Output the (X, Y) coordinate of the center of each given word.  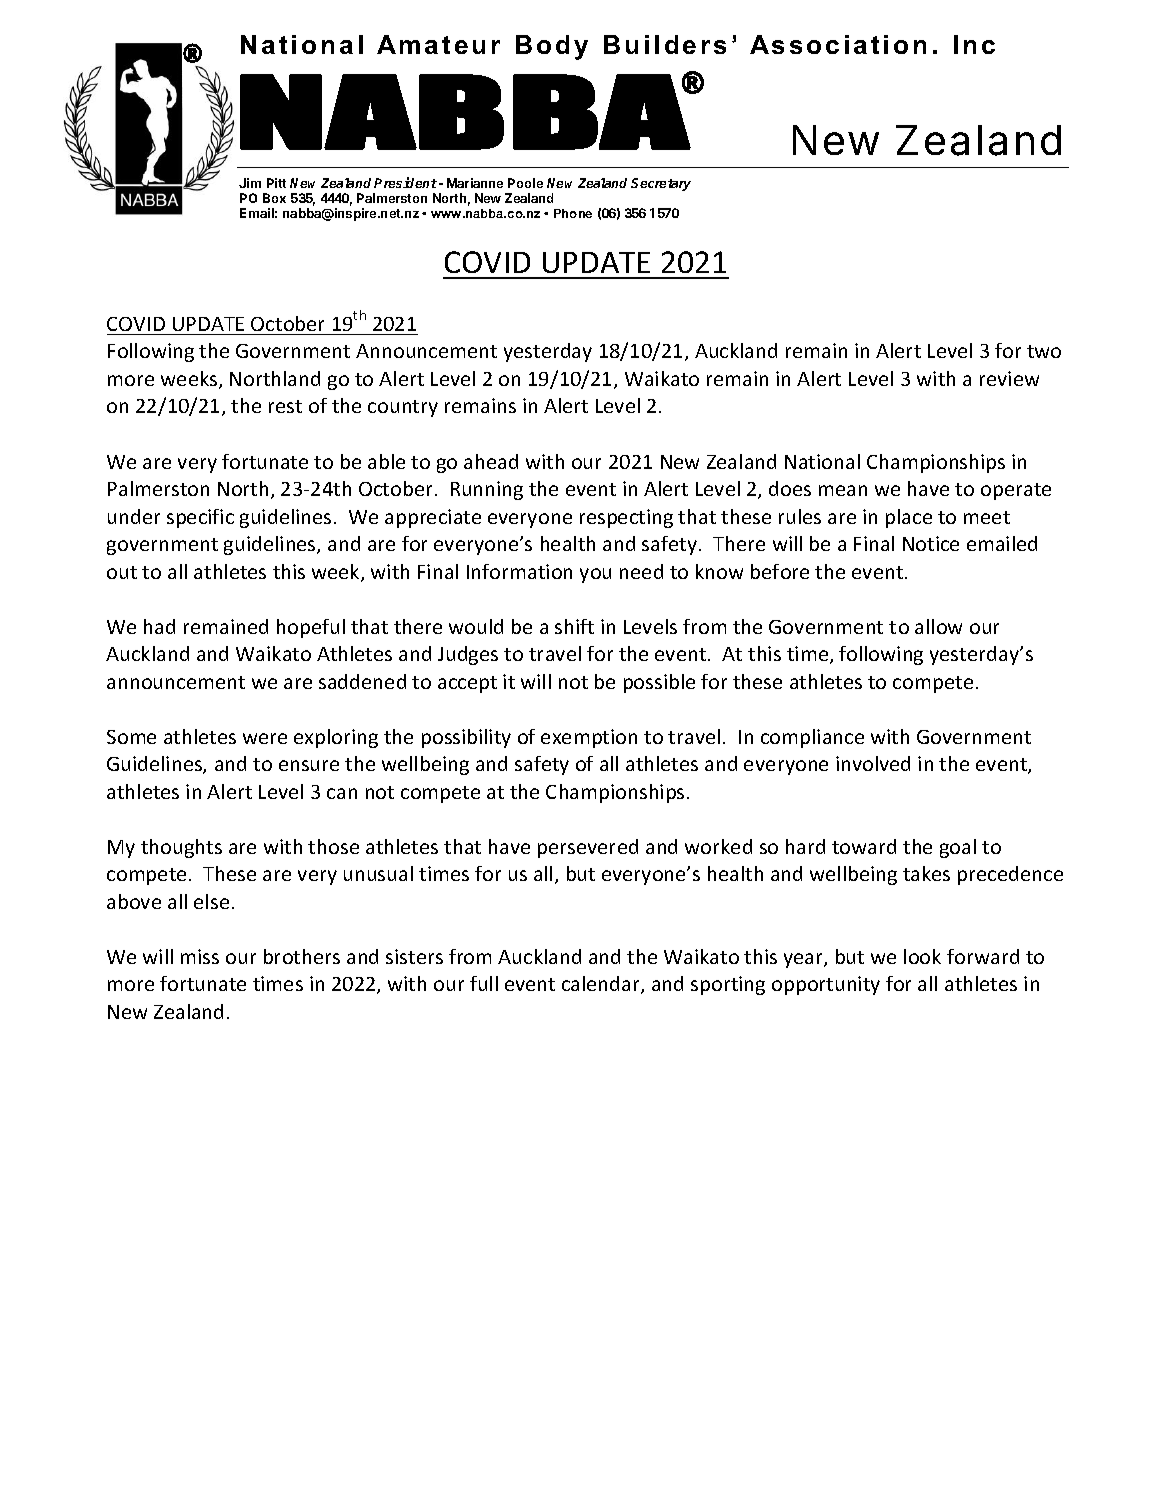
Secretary (661, 184)
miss (200, 956)
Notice (931, 543)
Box (274, 198)
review (1009, 378)
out (122, 572)
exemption (589, 738)
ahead (491, 461)
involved (873, 763)
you (595, 575)
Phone (573, 213)
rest (285, 406)
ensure (309, 765)
